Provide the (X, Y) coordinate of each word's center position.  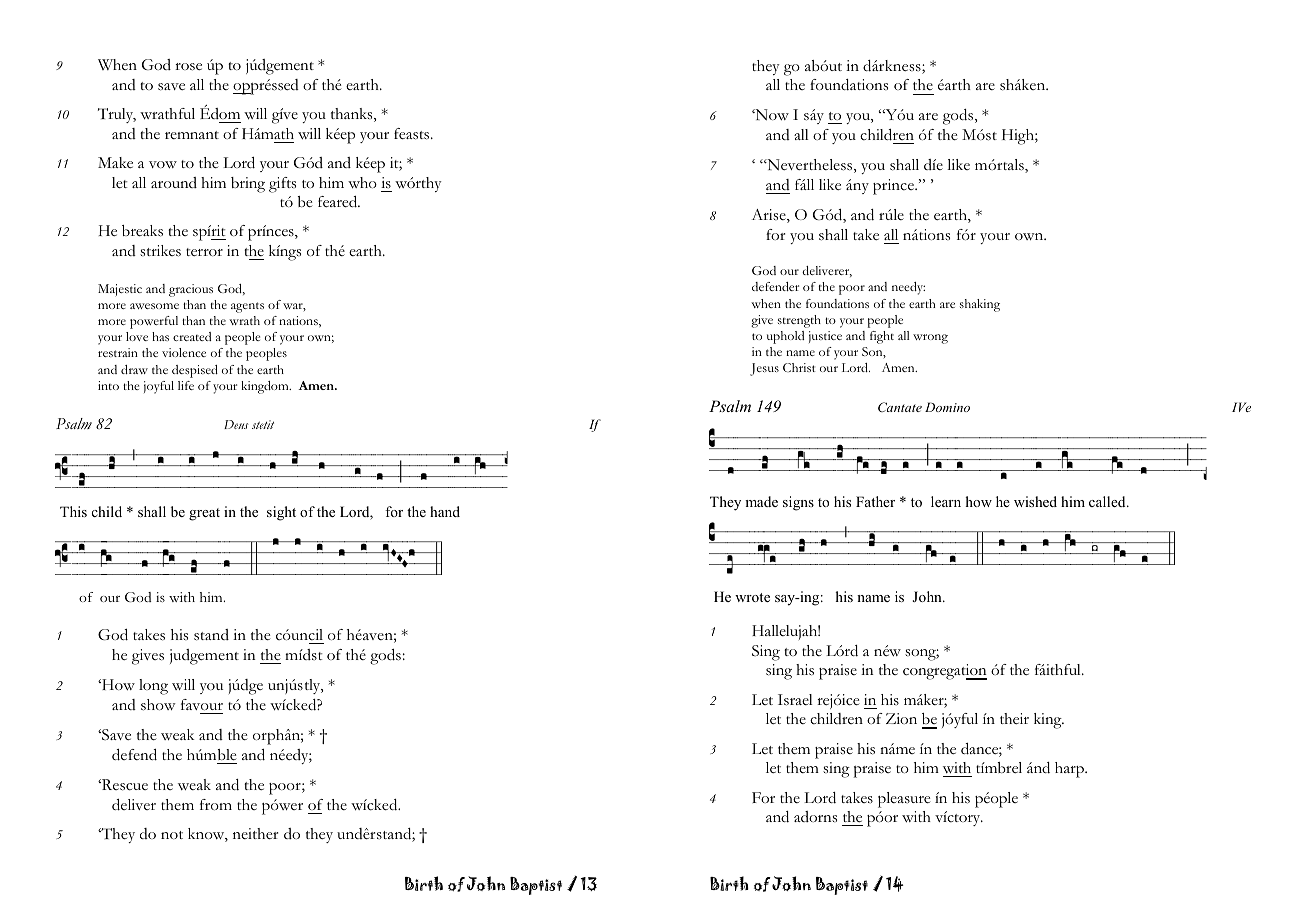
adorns (815, 816)
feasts (413, 134)
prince (894, 187)
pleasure (904, 800)
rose (188, 67)
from (216, 804)
